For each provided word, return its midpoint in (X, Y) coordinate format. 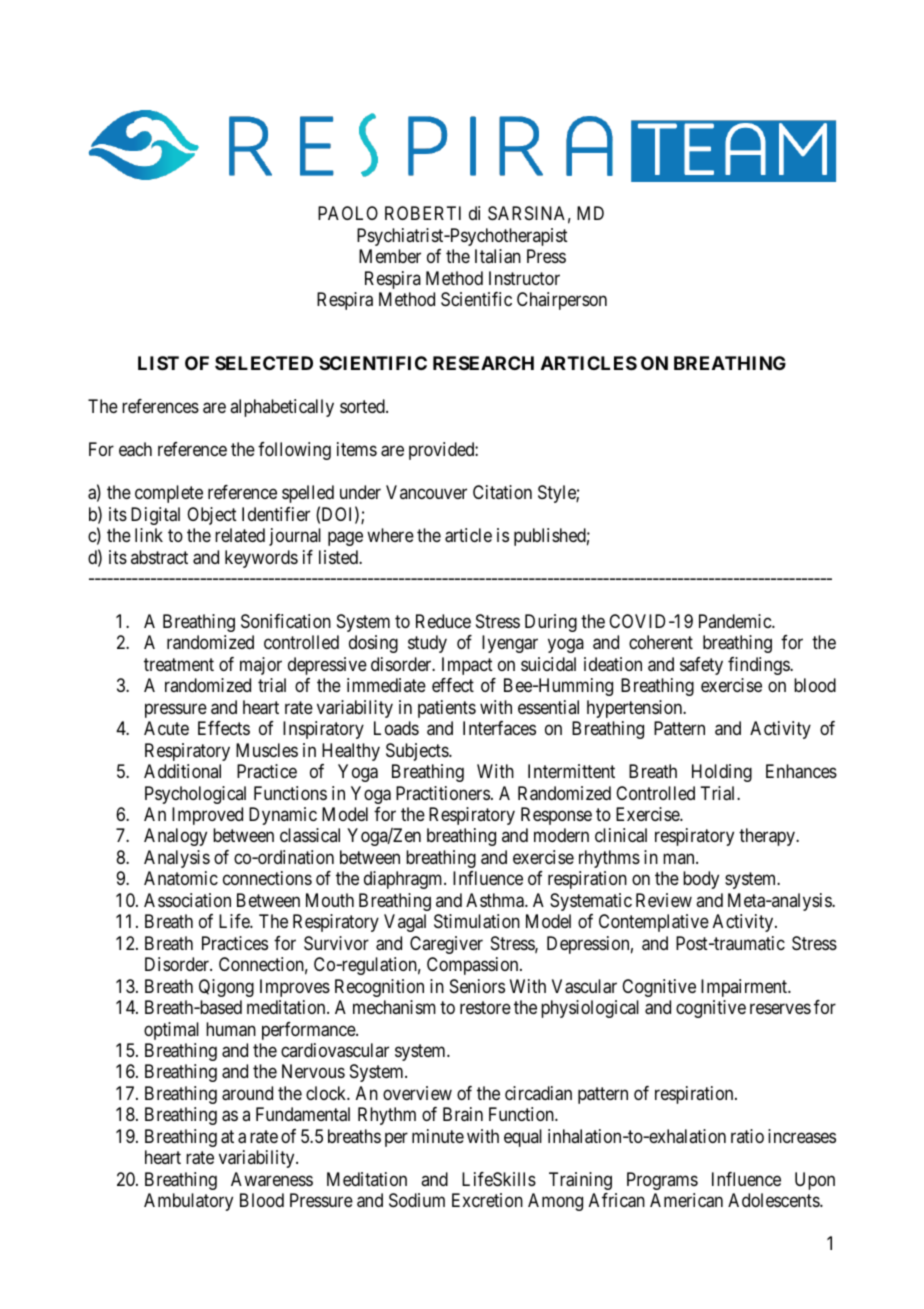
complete (169, 494)
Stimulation (477, 921)
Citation (502, 492)
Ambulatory (188, 1202)
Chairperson (562, 301)
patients (447, 709)
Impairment (745, 988)
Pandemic (736, 621)
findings (759, 666)
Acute (166, 728)
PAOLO (348, 213)
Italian (498, 256)
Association (187, 900)
